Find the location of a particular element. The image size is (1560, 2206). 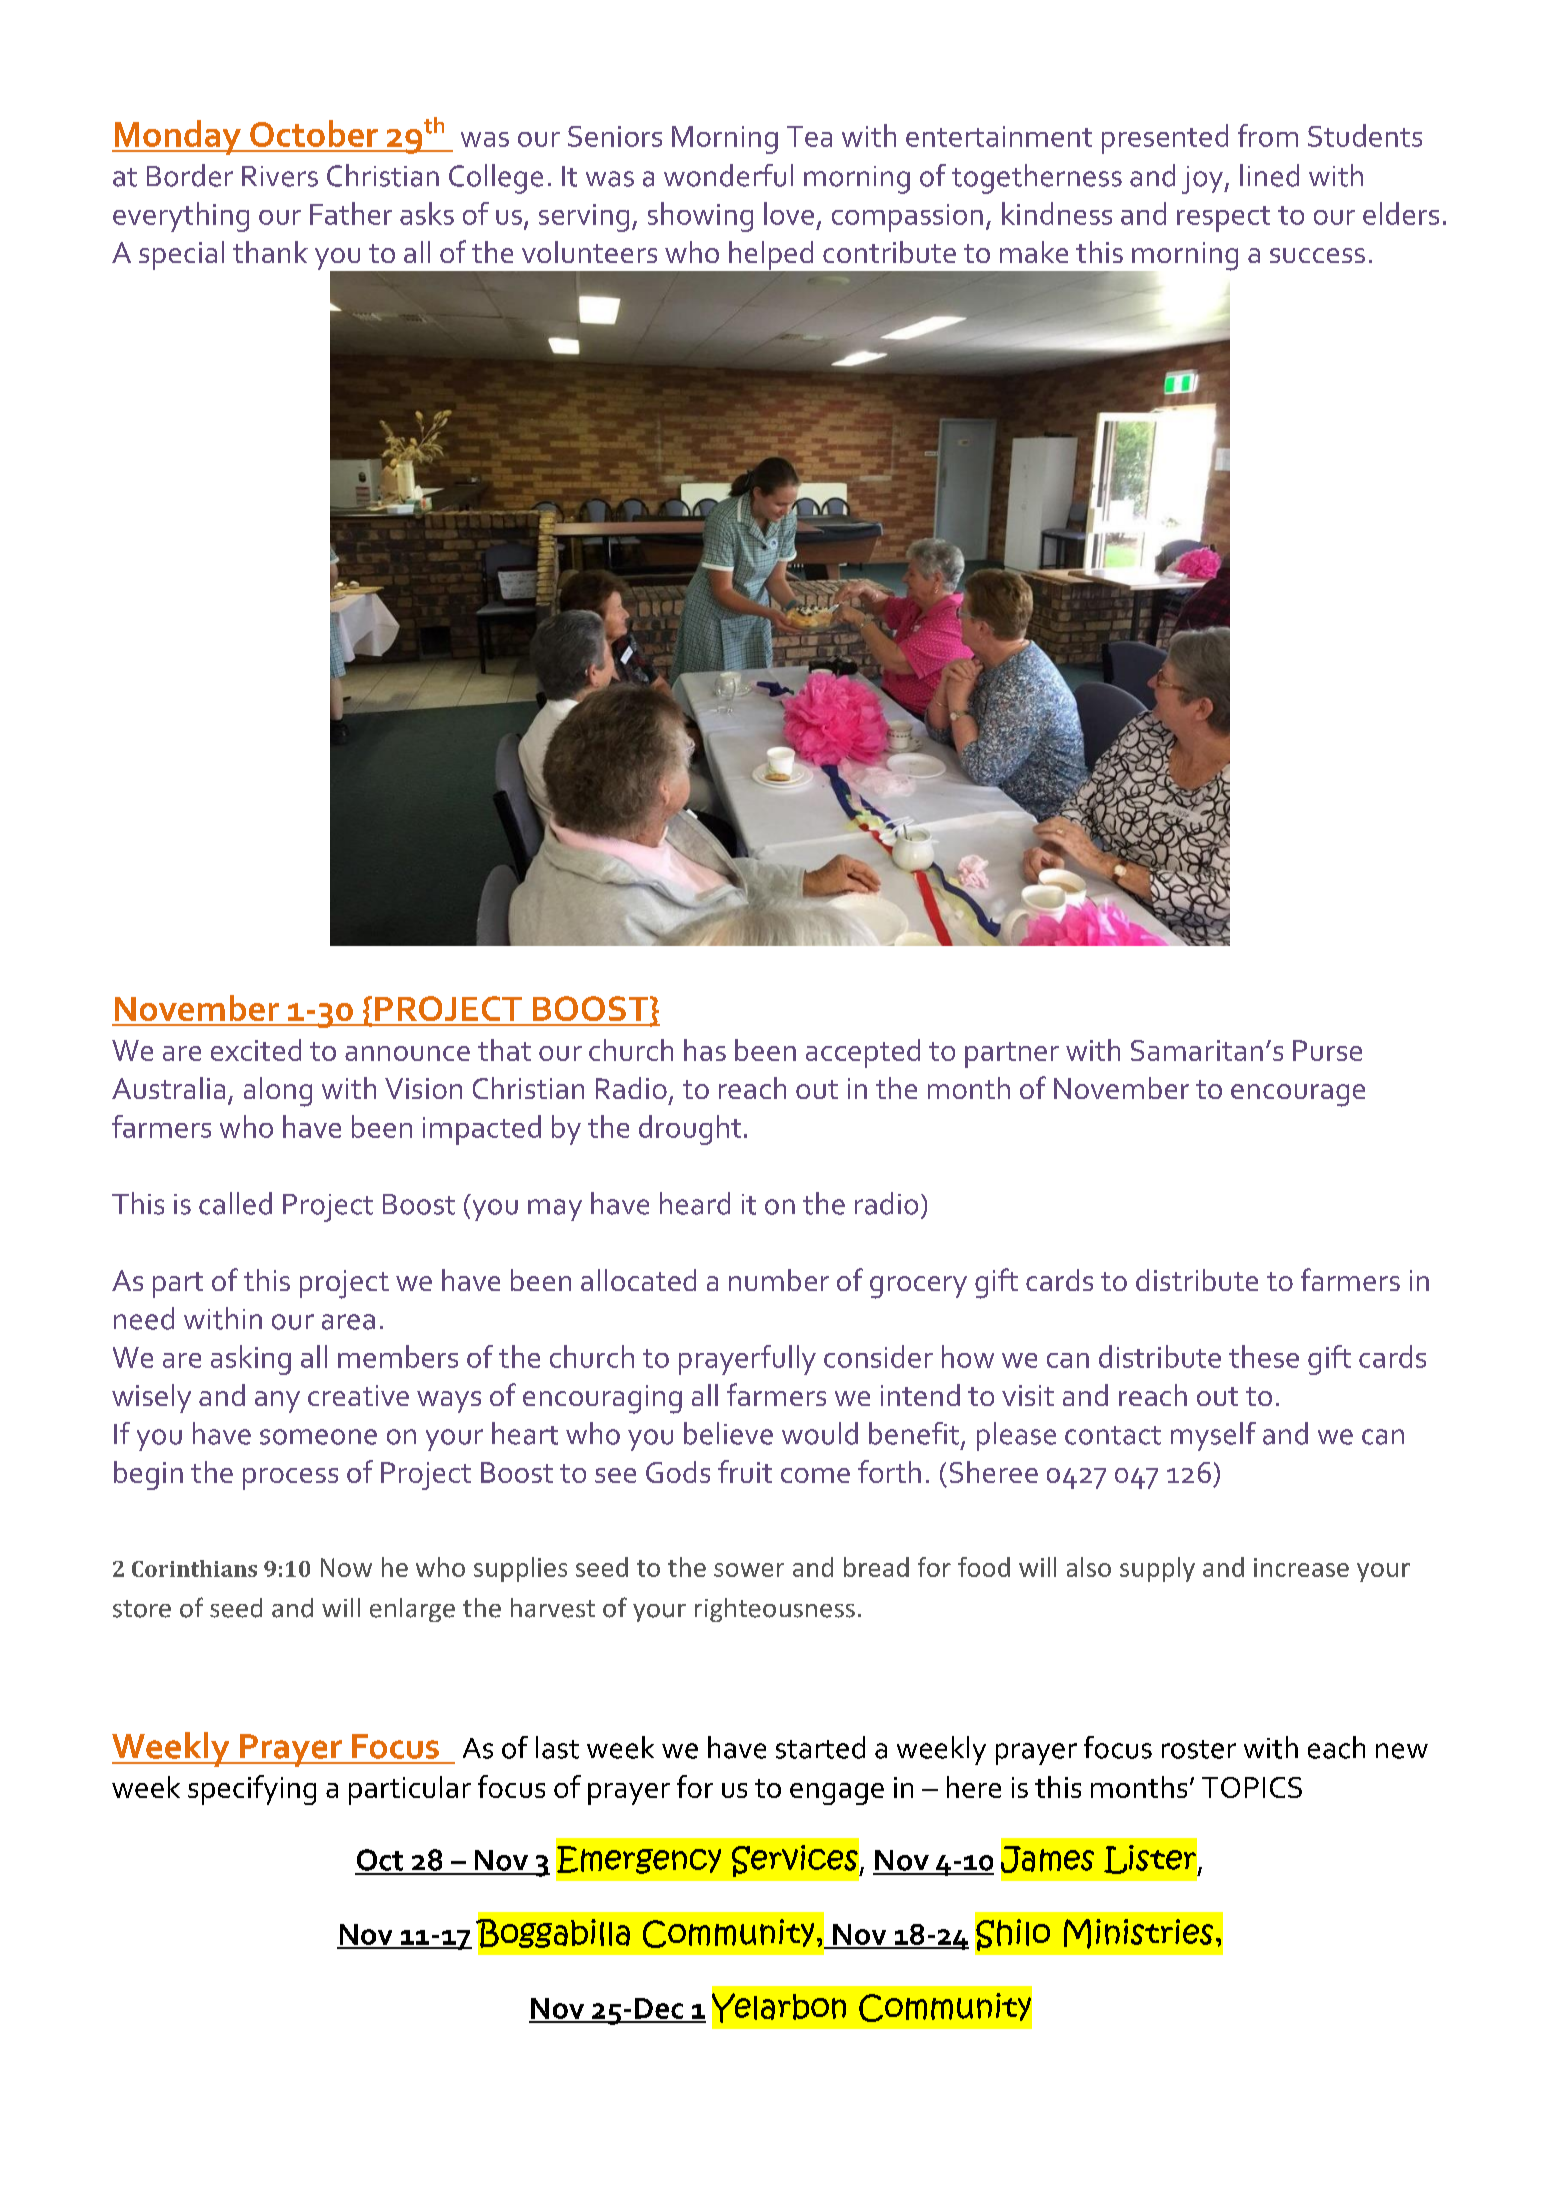

Rivers is located at coordinates (280, 176).
